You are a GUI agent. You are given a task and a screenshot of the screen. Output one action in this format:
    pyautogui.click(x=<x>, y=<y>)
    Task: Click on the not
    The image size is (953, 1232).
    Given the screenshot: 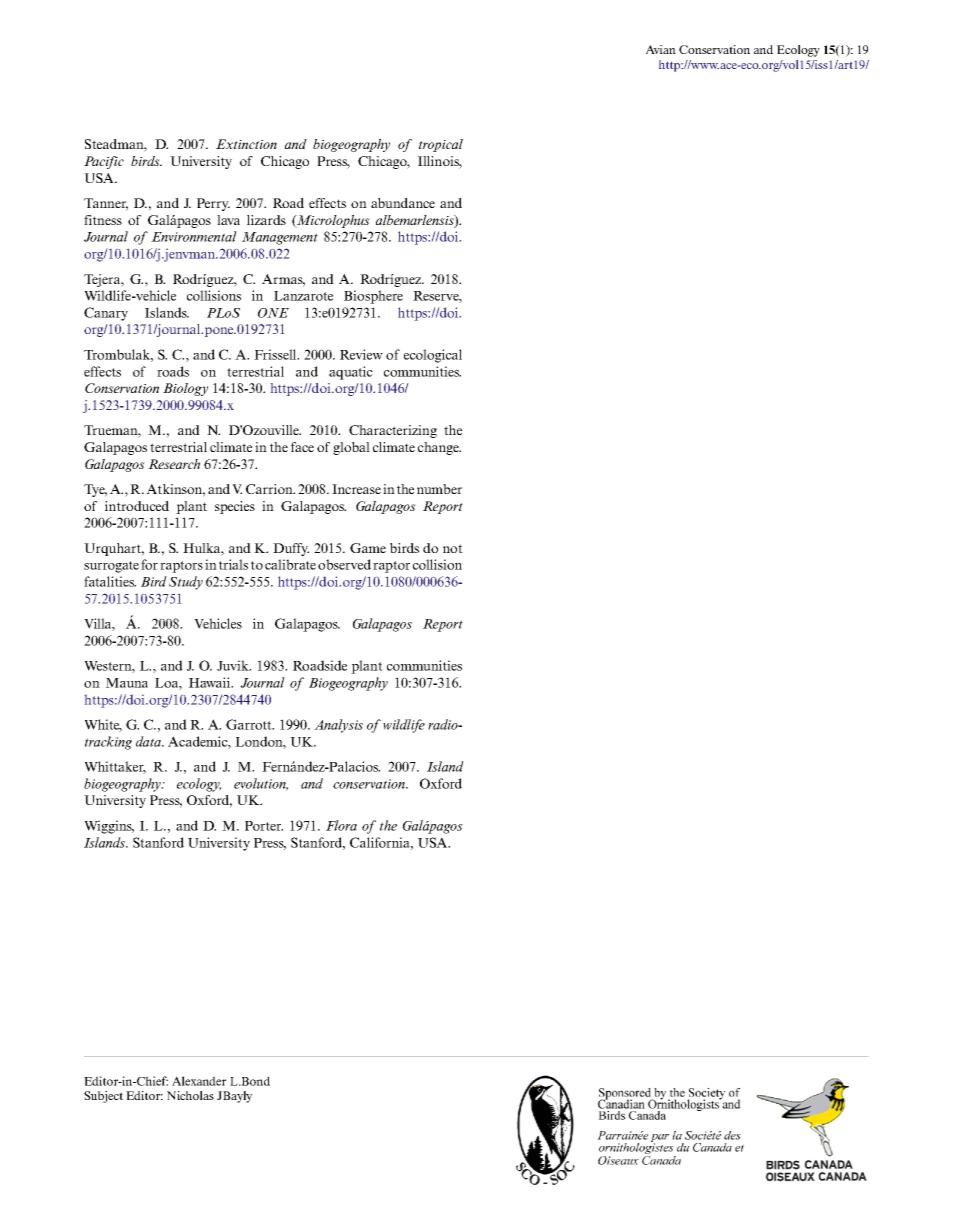 What is the action you would take?
    pyautogui.click(x=453, y=548)
